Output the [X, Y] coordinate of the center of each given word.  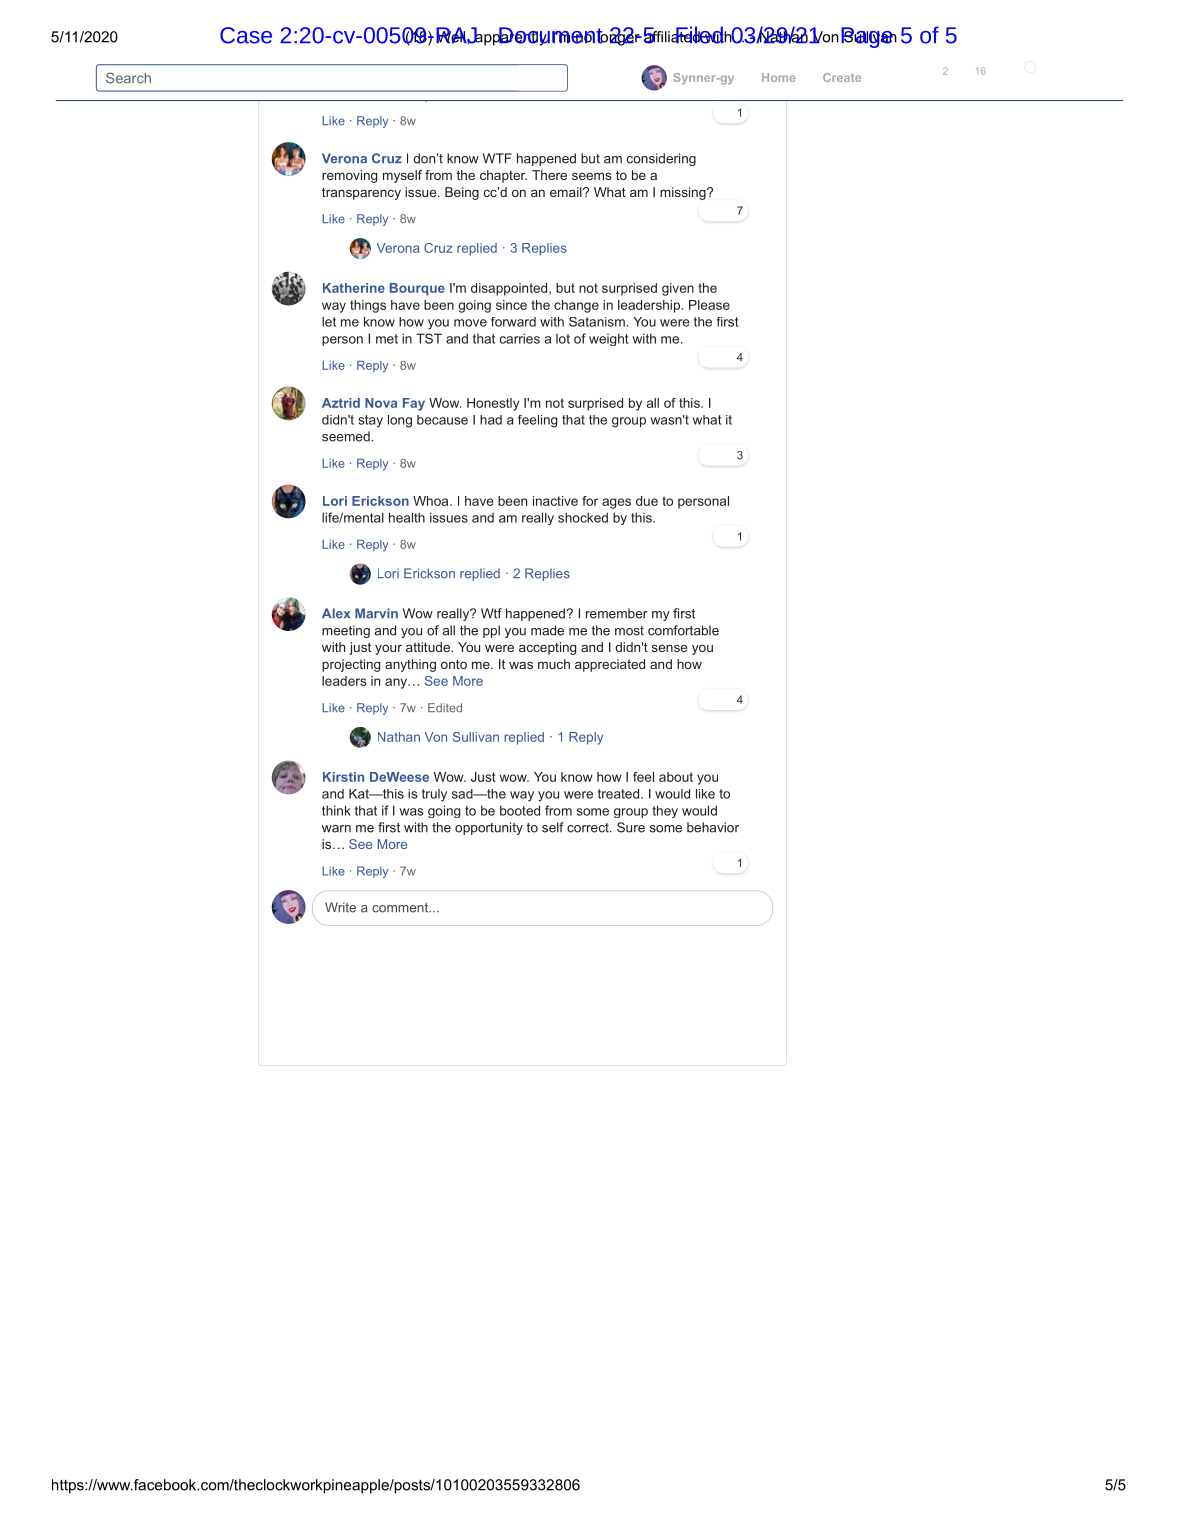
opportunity [489, 828]
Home [778, 77]
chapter [503, 176]
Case [246, 35]
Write [340, 907]
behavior [713, 827]
